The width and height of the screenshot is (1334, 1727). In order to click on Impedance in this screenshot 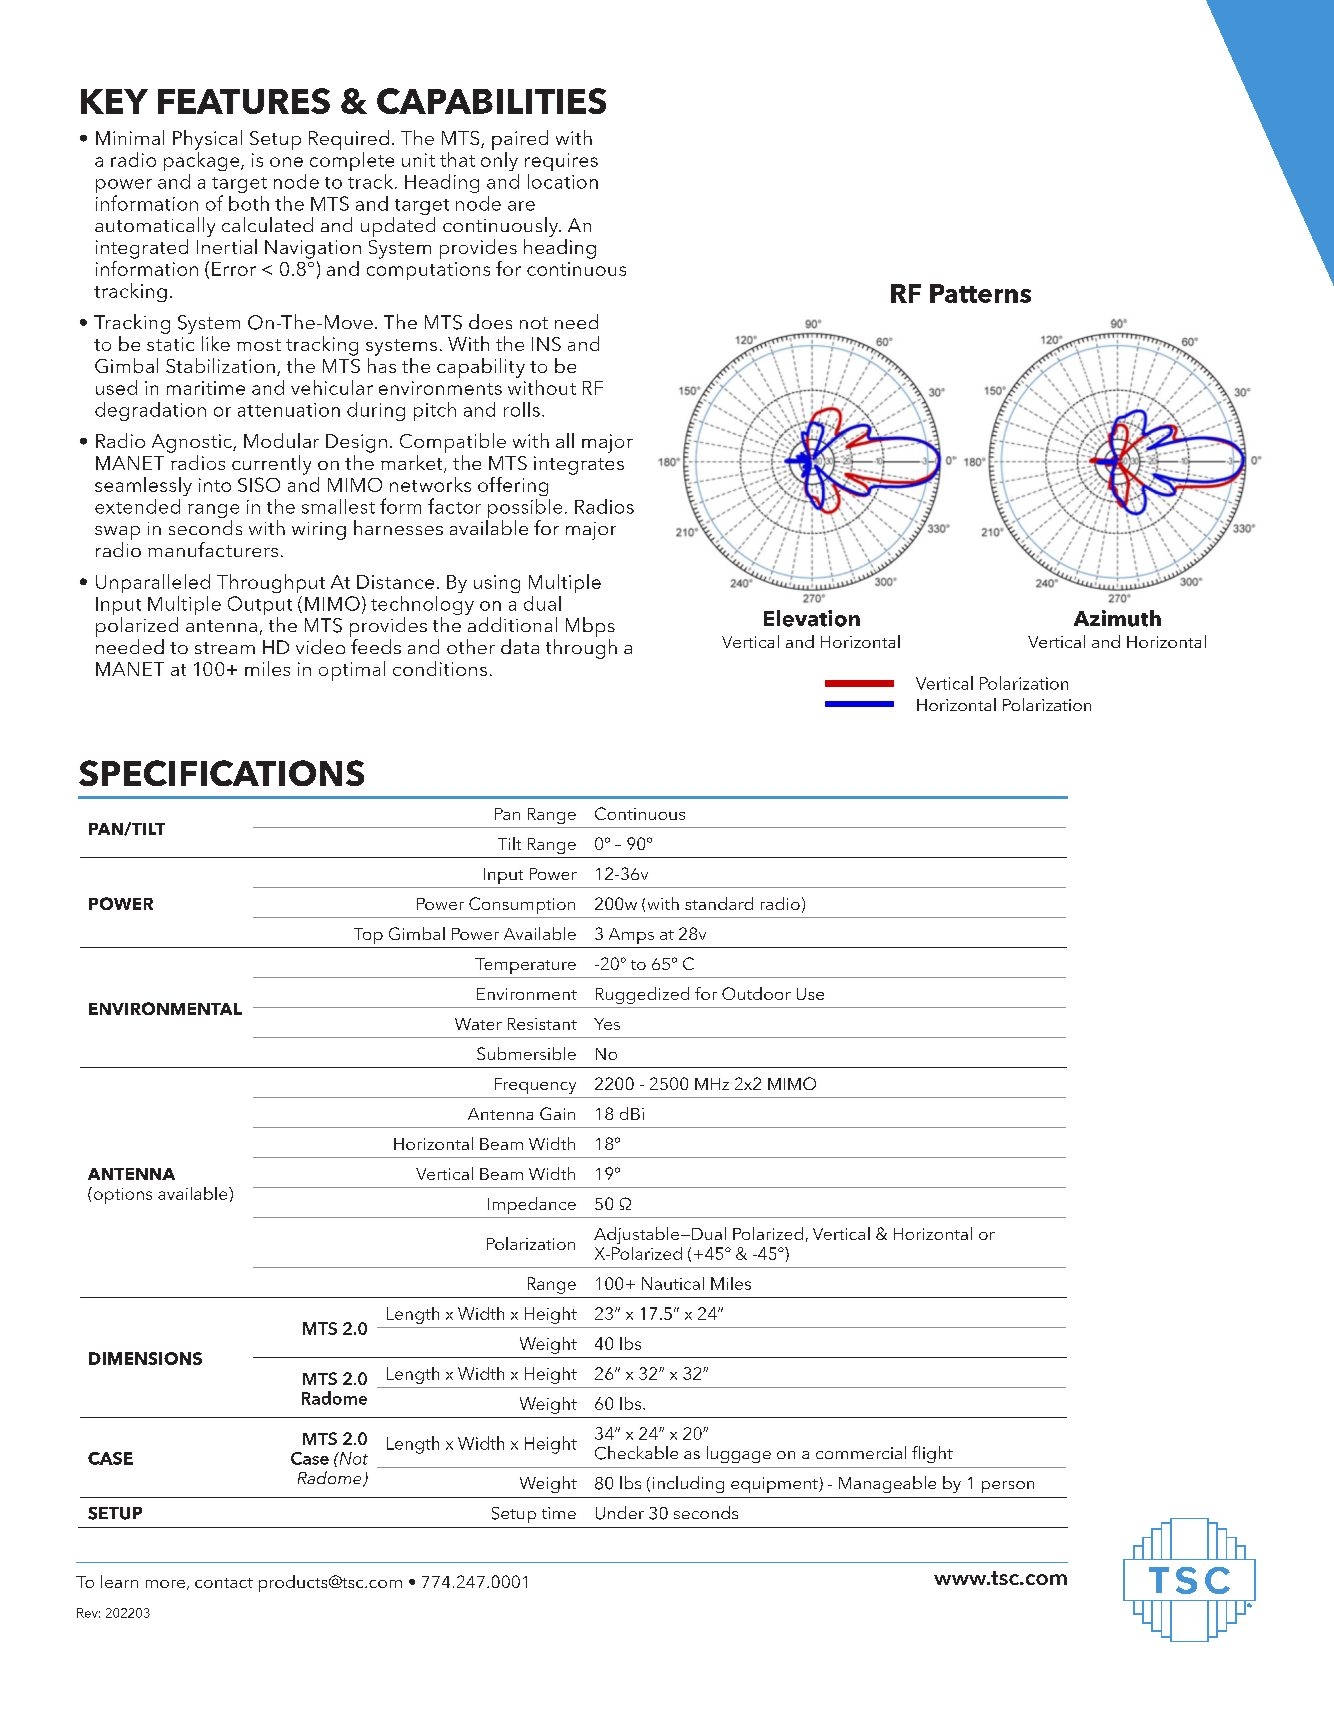, I will do `click(532, 1205)`.
